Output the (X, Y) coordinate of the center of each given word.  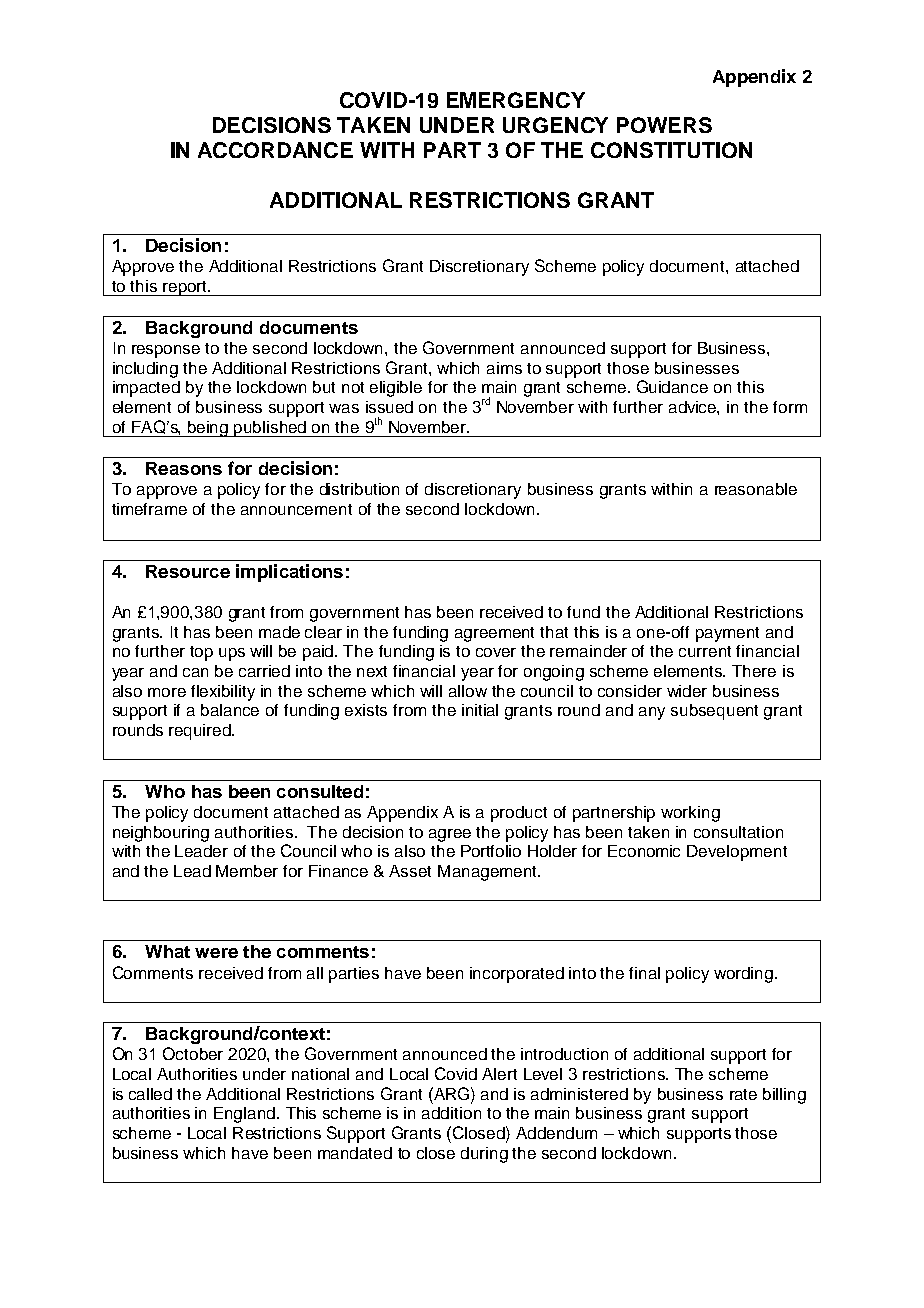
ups (232, 654)
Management (488, 873)
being (208, 429)
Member (247, 871)
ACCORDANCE (275, 150)
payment (727, 634)
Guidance (672, 386)
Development (737, 853)
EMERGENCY (516, 100)
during (484, 1155)
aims (504, 368)
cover (496, 652)
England (244, 1115)
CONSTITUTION (671, 150)
